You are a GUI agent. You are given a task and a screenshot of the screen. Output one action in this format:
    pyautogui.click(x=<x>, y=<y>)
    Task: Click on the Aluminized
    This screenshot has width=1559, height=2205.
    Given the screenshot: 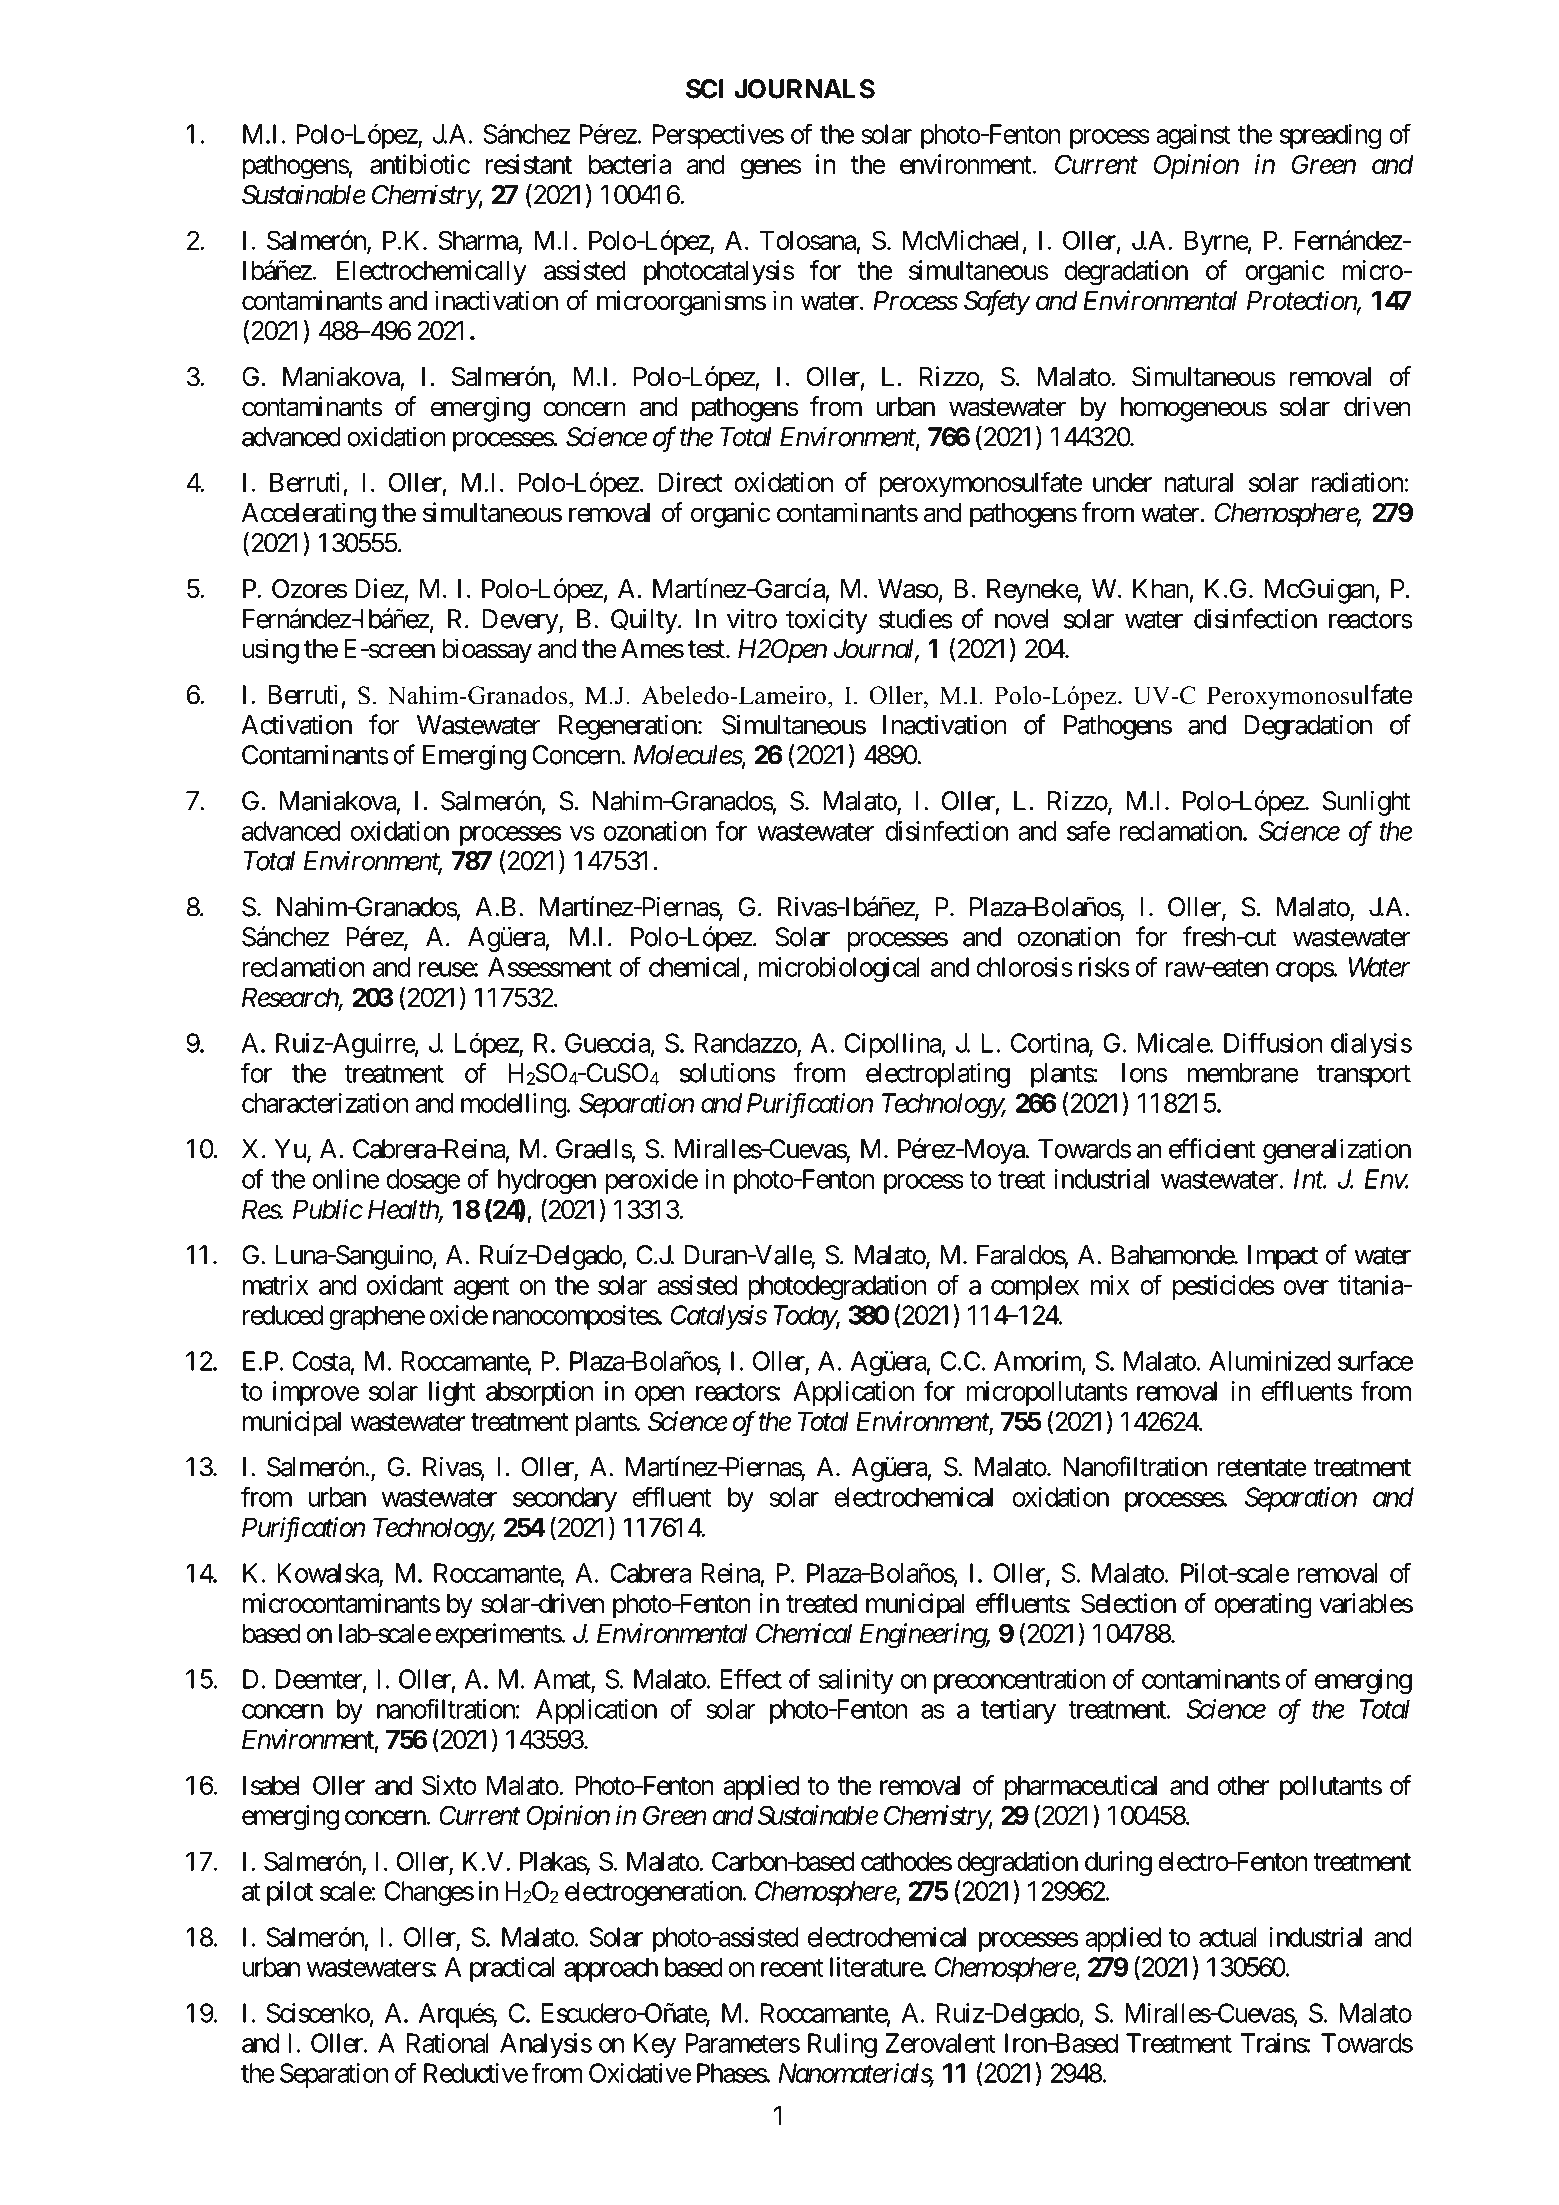 What is the action you would take?
    pyautogui.click(x=1269, y=1361)
